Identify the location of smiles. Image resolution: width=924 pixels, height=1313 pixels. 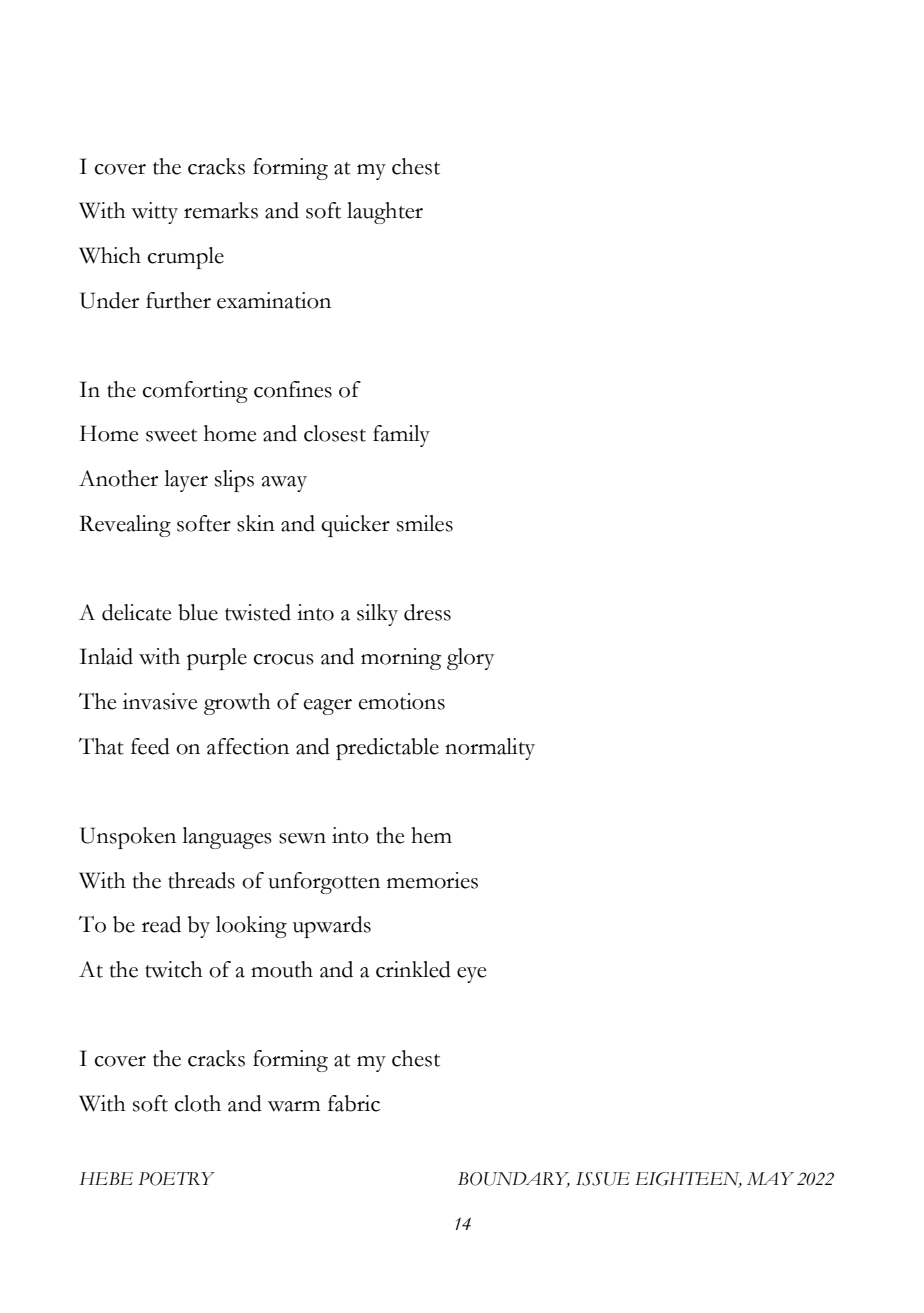
(425, 523).
